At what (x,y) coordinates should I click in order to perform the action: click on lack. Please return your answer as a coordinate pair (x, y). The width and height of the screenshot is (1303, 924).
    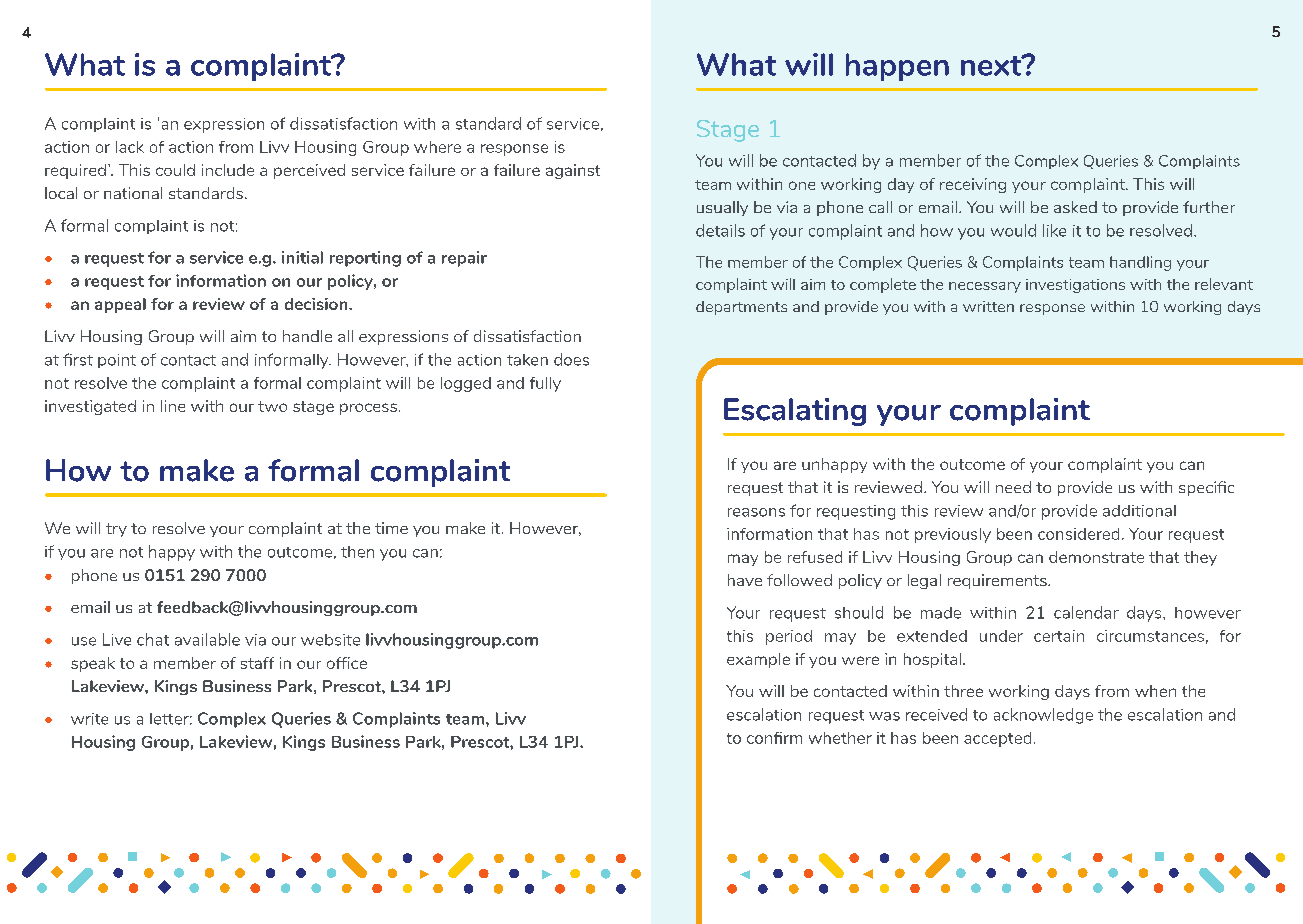
    Looking at the image, I should click on (130, 147).
